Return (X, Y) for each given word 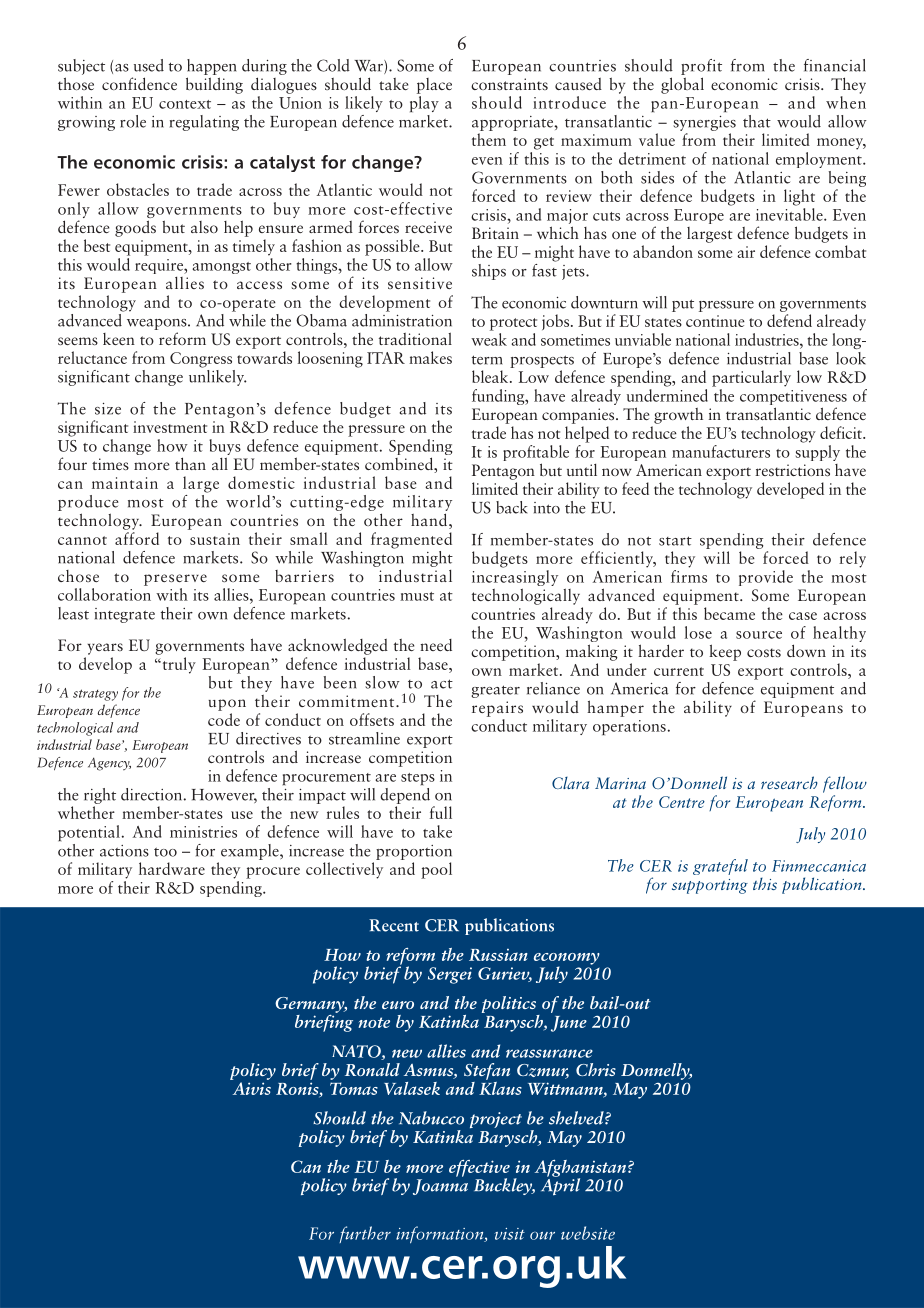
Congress (201, 360)
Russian (498, 955)
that (757, 121)
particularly (751, 378)
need (436, 645)
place (434, 86)
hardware (172, 868)
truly (178, 665)
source (759, 635)
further (365, 1234)
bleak (491, 376)
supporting (710, 886)
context (185, 104)
